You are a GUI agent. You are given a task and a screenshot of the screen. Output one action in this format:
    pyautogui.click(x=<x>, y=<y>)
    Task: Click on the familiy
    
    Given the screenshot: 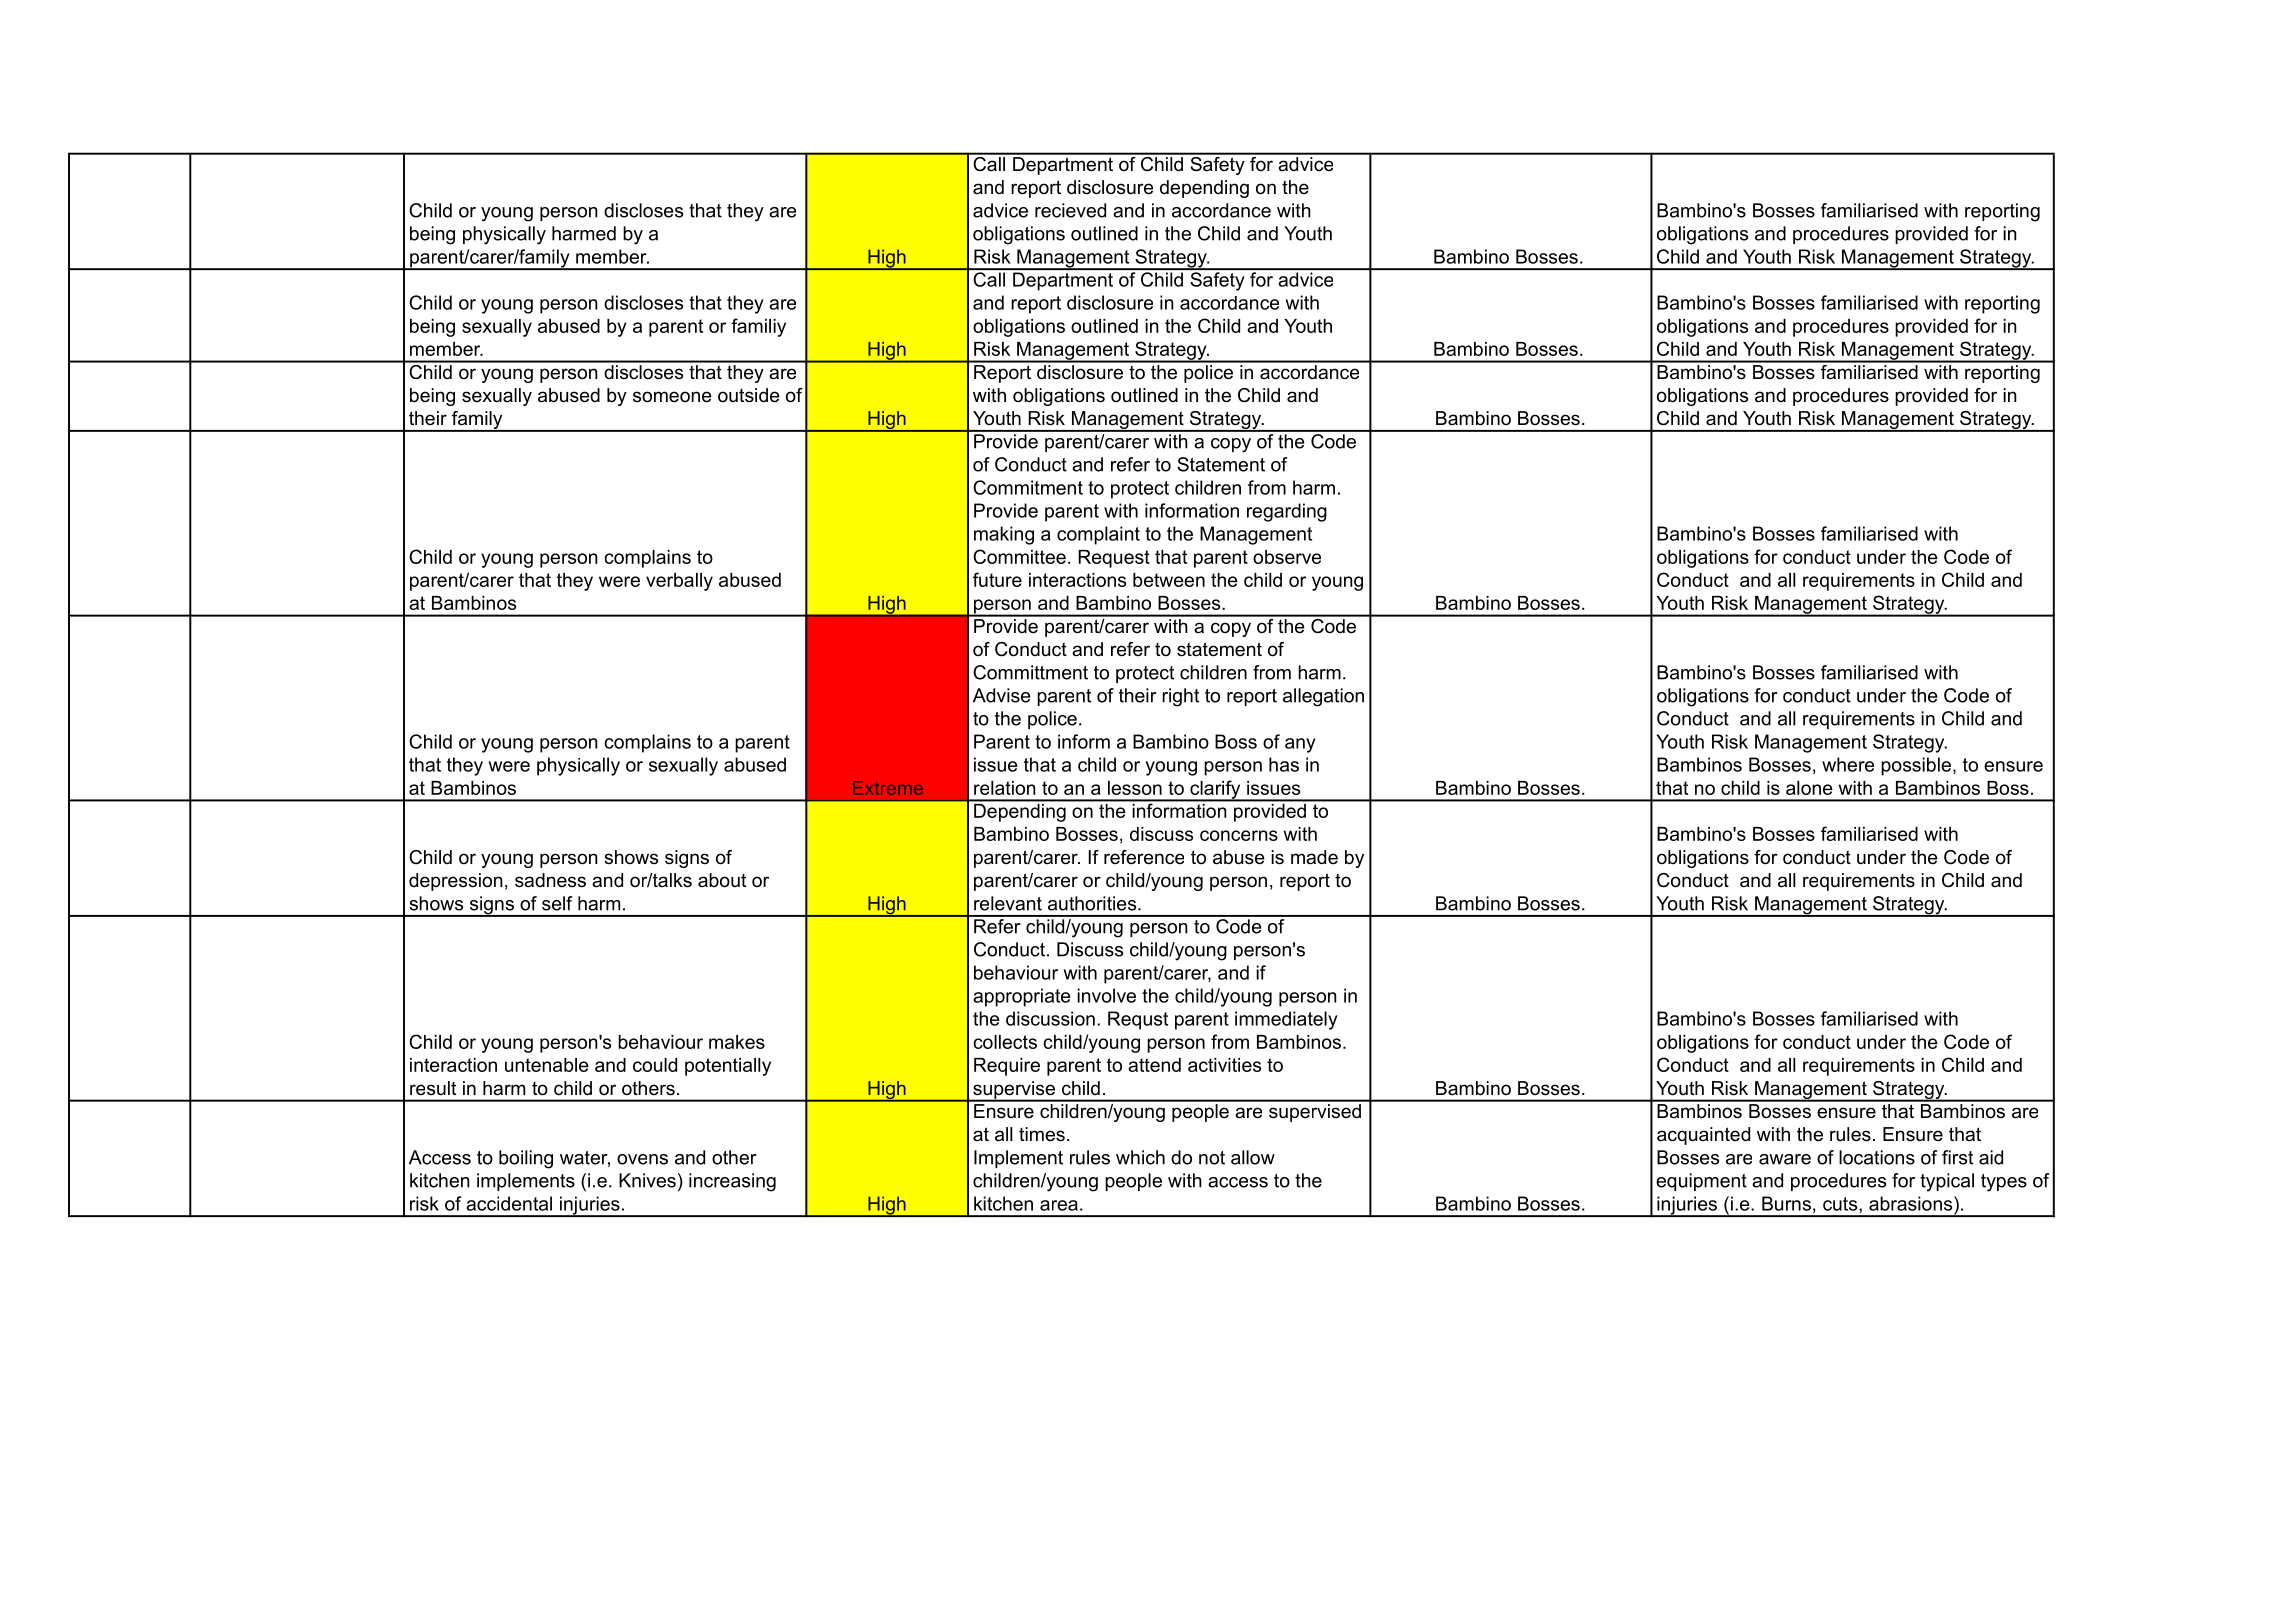 What is the action you would take?
    pyautogui.click(x=758, y=327)
